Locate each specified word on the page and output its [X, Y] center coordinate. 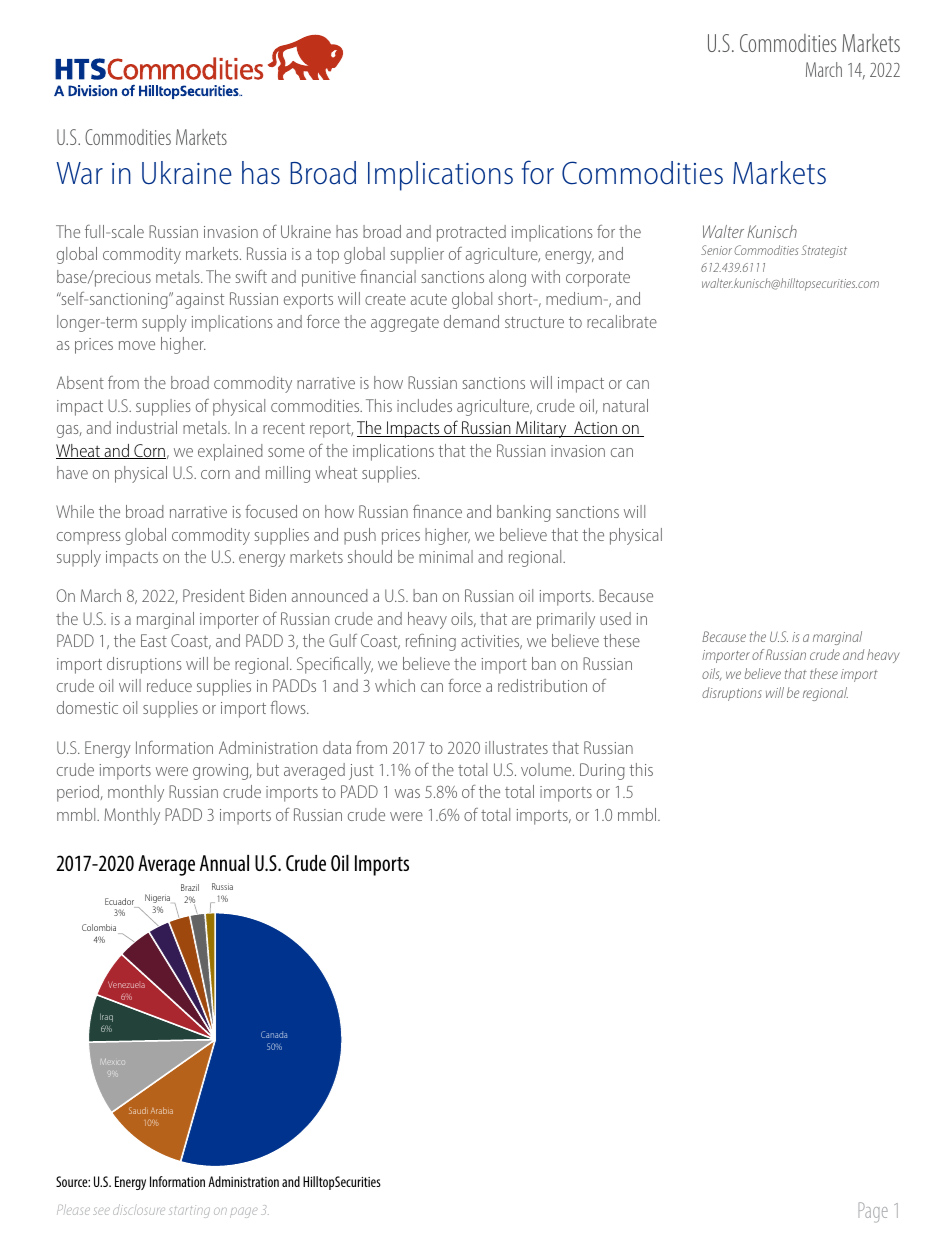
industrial [147, 427]
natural [625, 405]
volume [547, 769]
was [407, 793]
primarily [566, 620]
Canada [274, 1034]
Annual [224, 863]
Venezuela [126, 984]
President [214, 595]
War [79, 173]
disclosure [139, 1209]
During [602, 771]
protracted [471, 233]
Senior [716, 250]
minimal [446, 556]
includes [424, 405]
